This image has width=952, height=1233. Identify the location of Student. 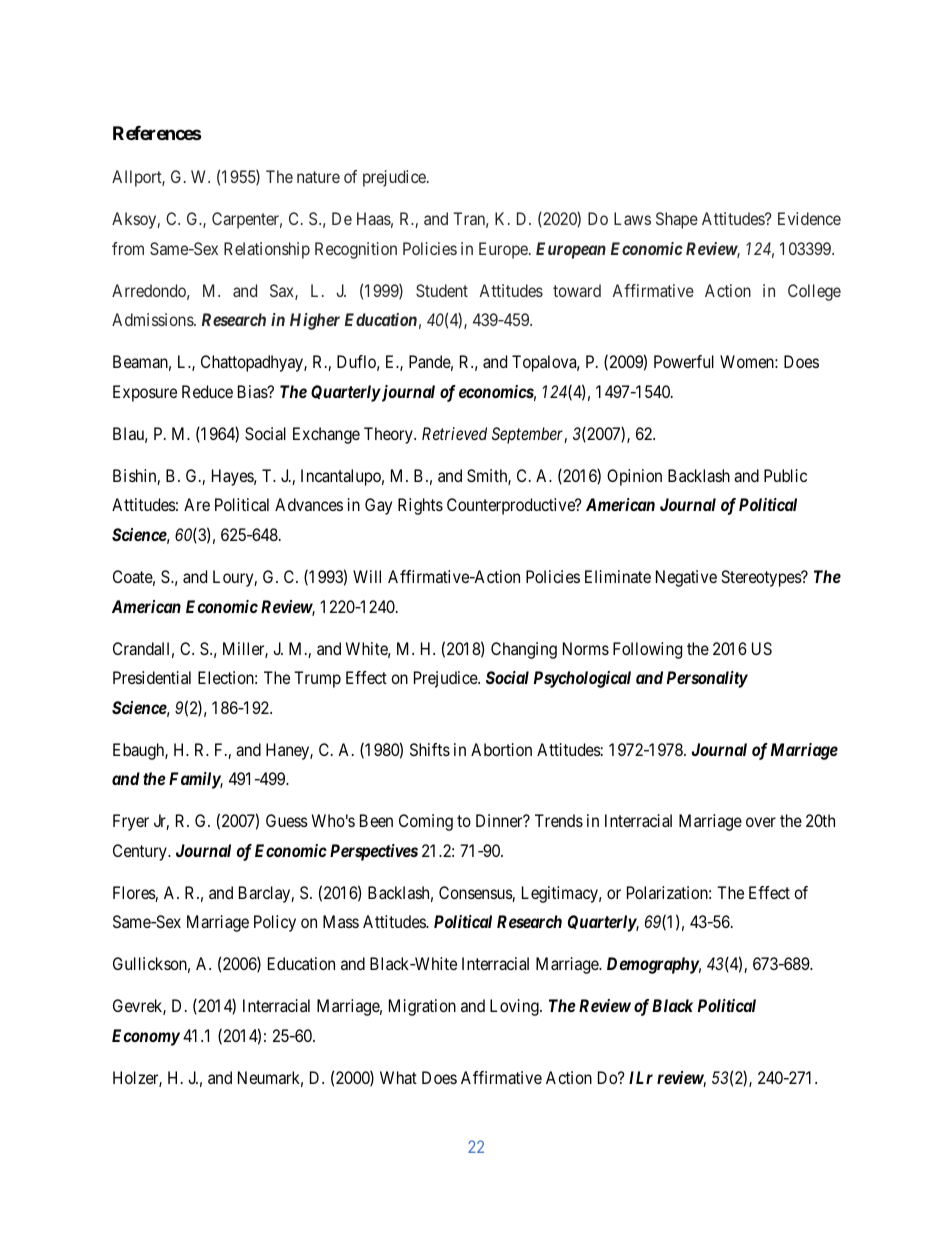
(442, 290).
